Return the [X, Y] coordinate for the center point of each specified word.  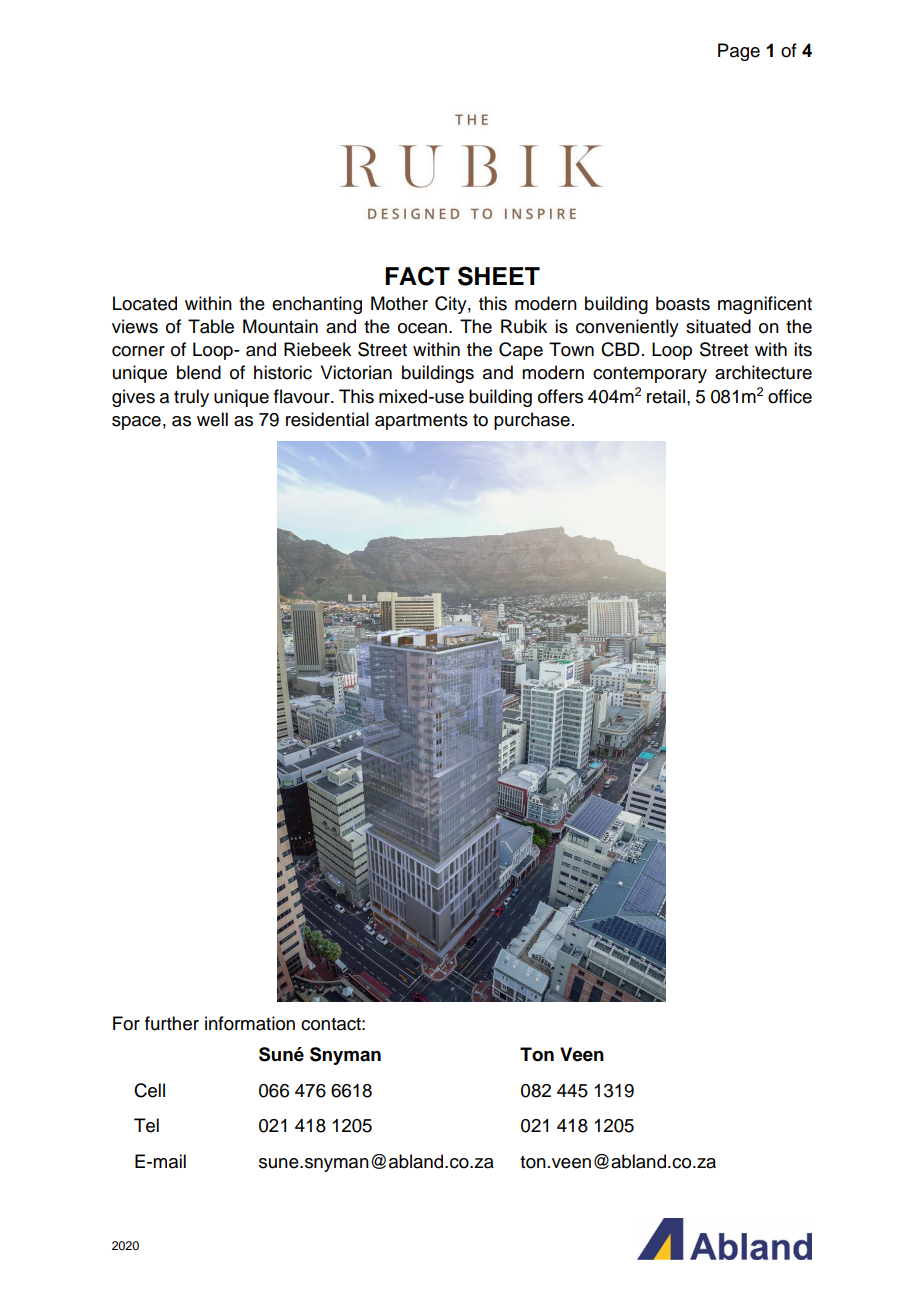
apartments [421, 422]
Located [145, 303]
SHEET [499, 276]
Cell [149, 1090]
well [212, 419]
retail [666, 396]
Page [739, 52]
